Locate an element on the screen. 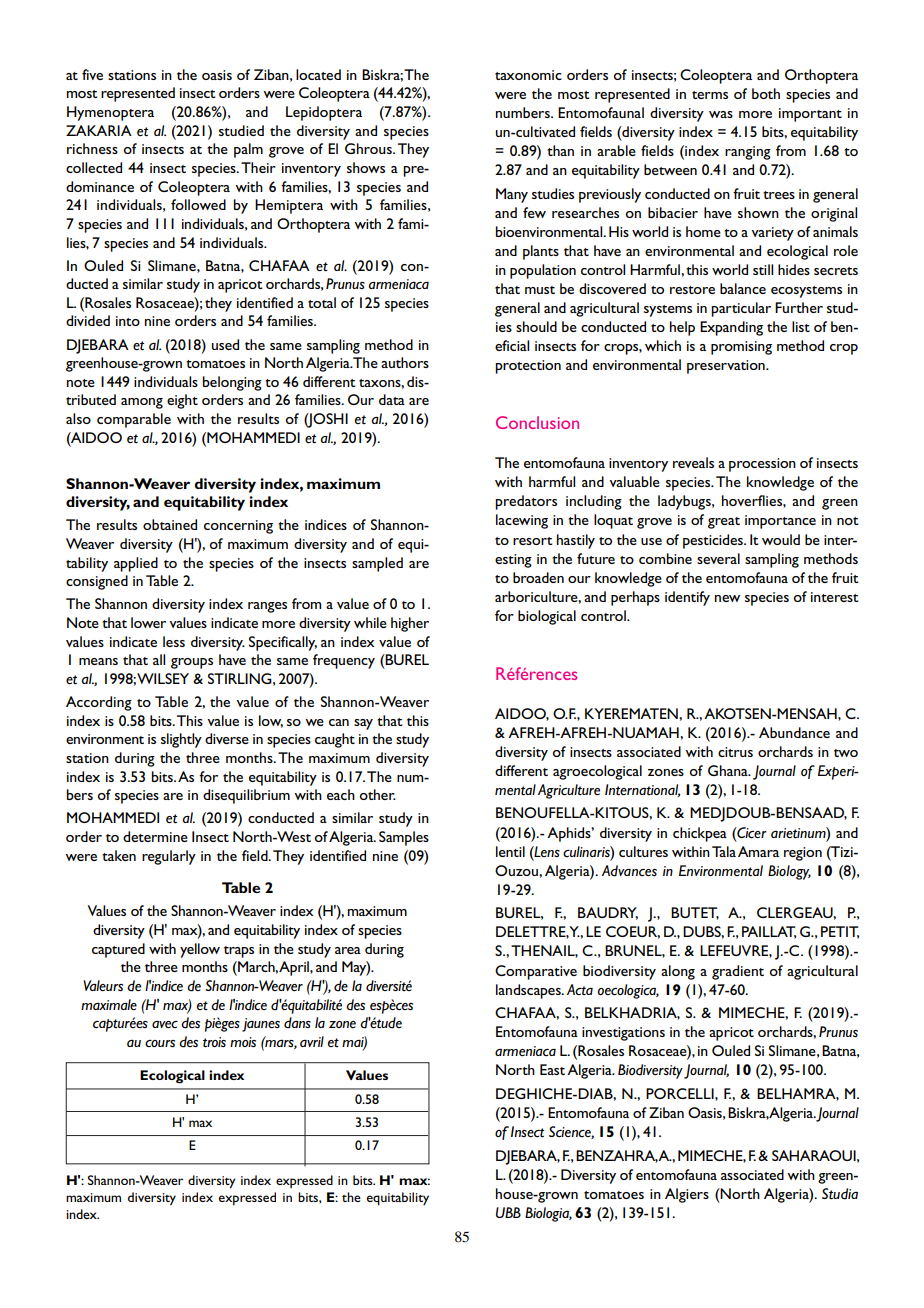  new is located at coordinates (727, 598).
